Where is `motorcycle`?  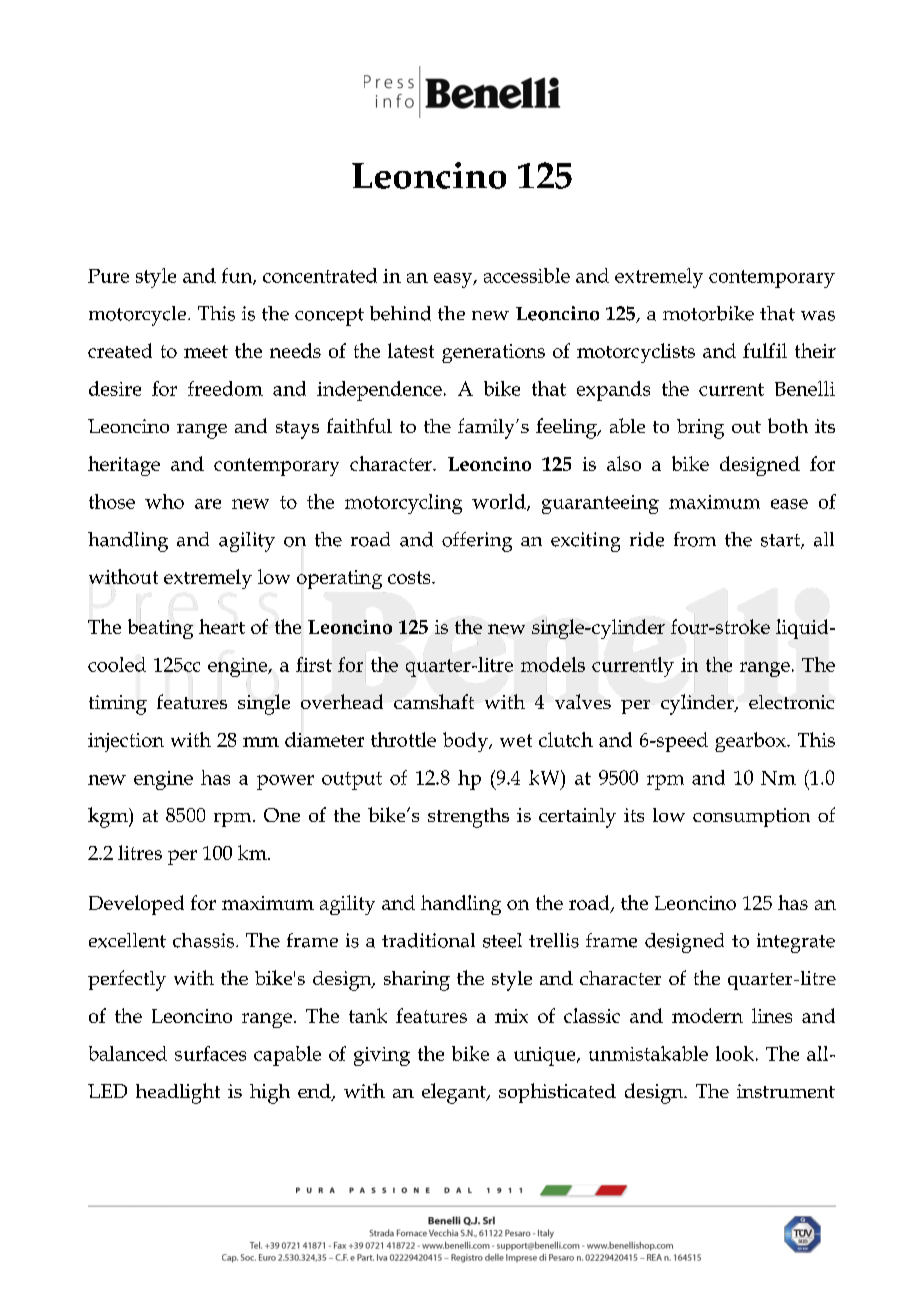
motorcycle is located at coordinates (139, 316).
